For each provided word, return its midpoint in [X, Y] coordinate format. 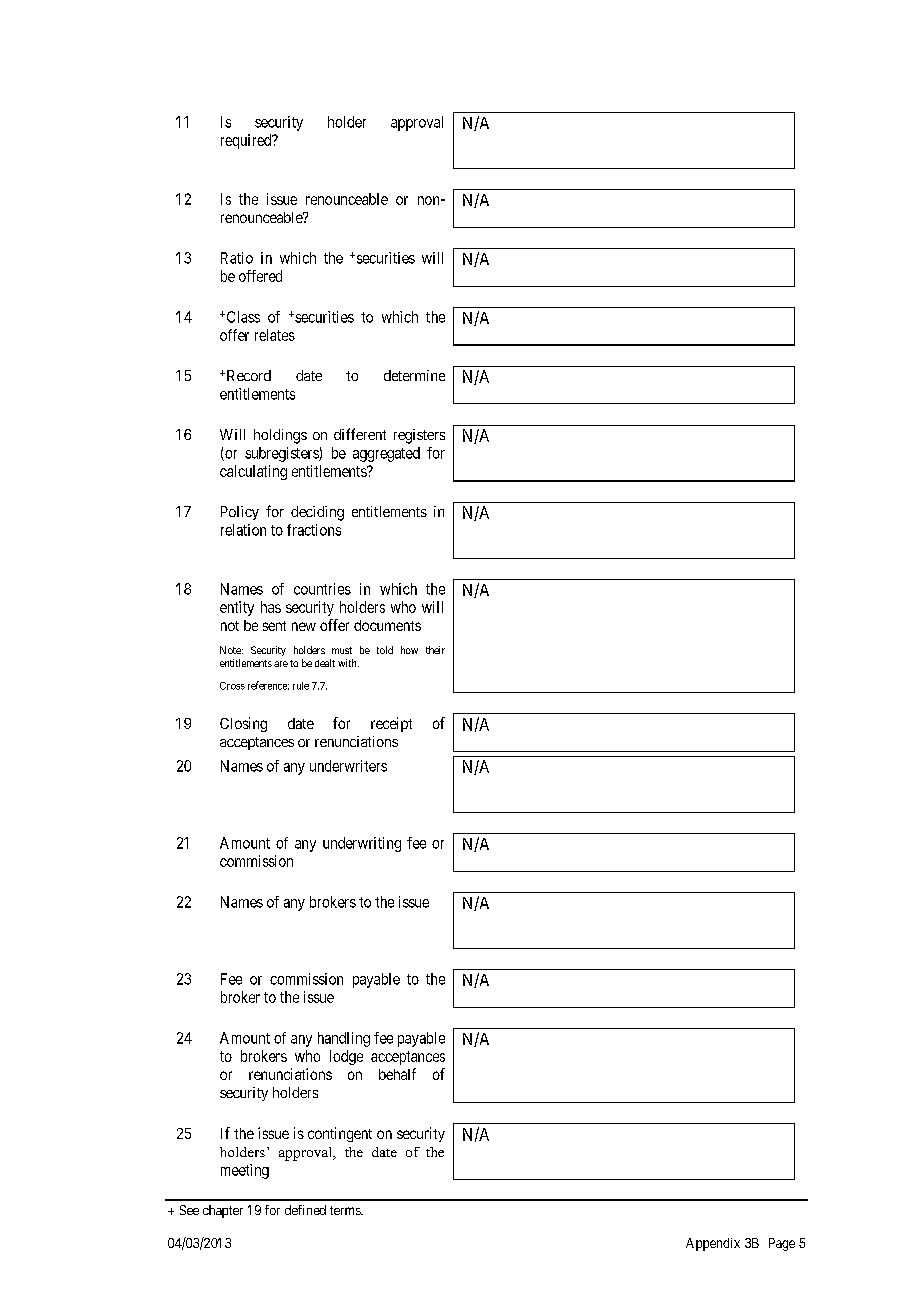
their [435, 650]
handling [344, 1039]
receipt [391, 724]
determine [414, 375]
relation [243, 530]
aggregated [386, 454]
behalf [397, 1074]
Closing [243, 724]
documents [387, 625]
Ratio [237, 258]
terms [346, 1210]
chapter [223, 1211]
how [409, 650]
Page [782, 1244]
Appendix [713, 1244]
